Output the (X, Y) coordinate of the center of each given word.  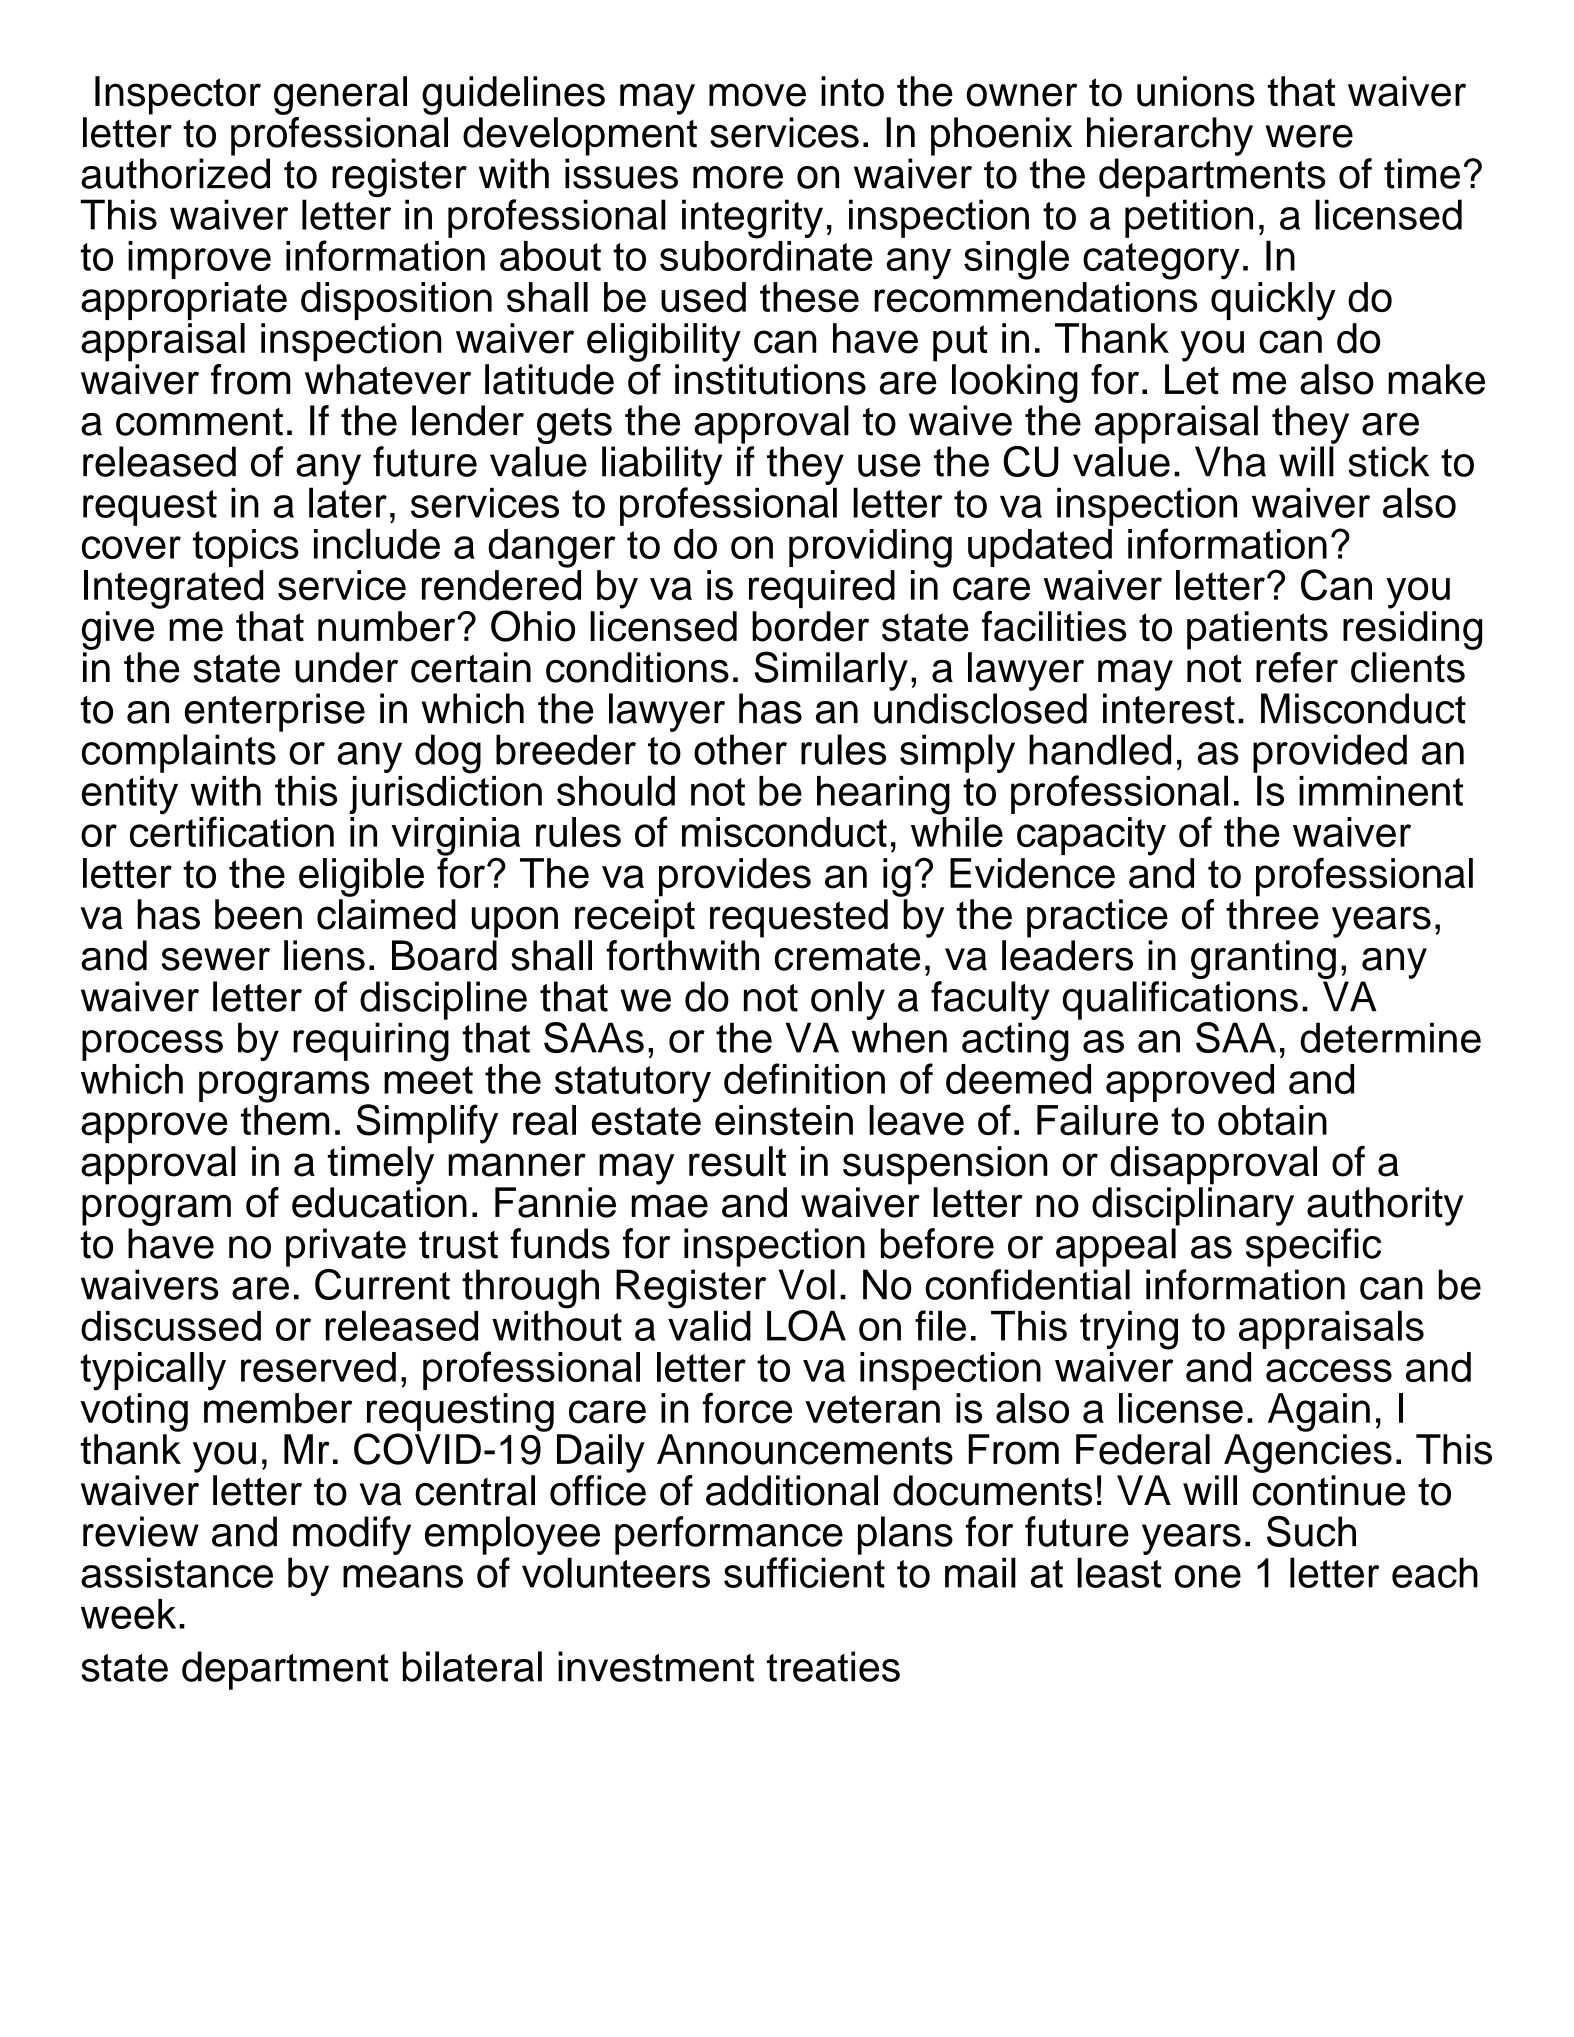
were (1309, 136)
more (738, 177)
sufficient (804, 1572)
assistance (177, 1572)
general (340, 95)
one (1208, 1576)
